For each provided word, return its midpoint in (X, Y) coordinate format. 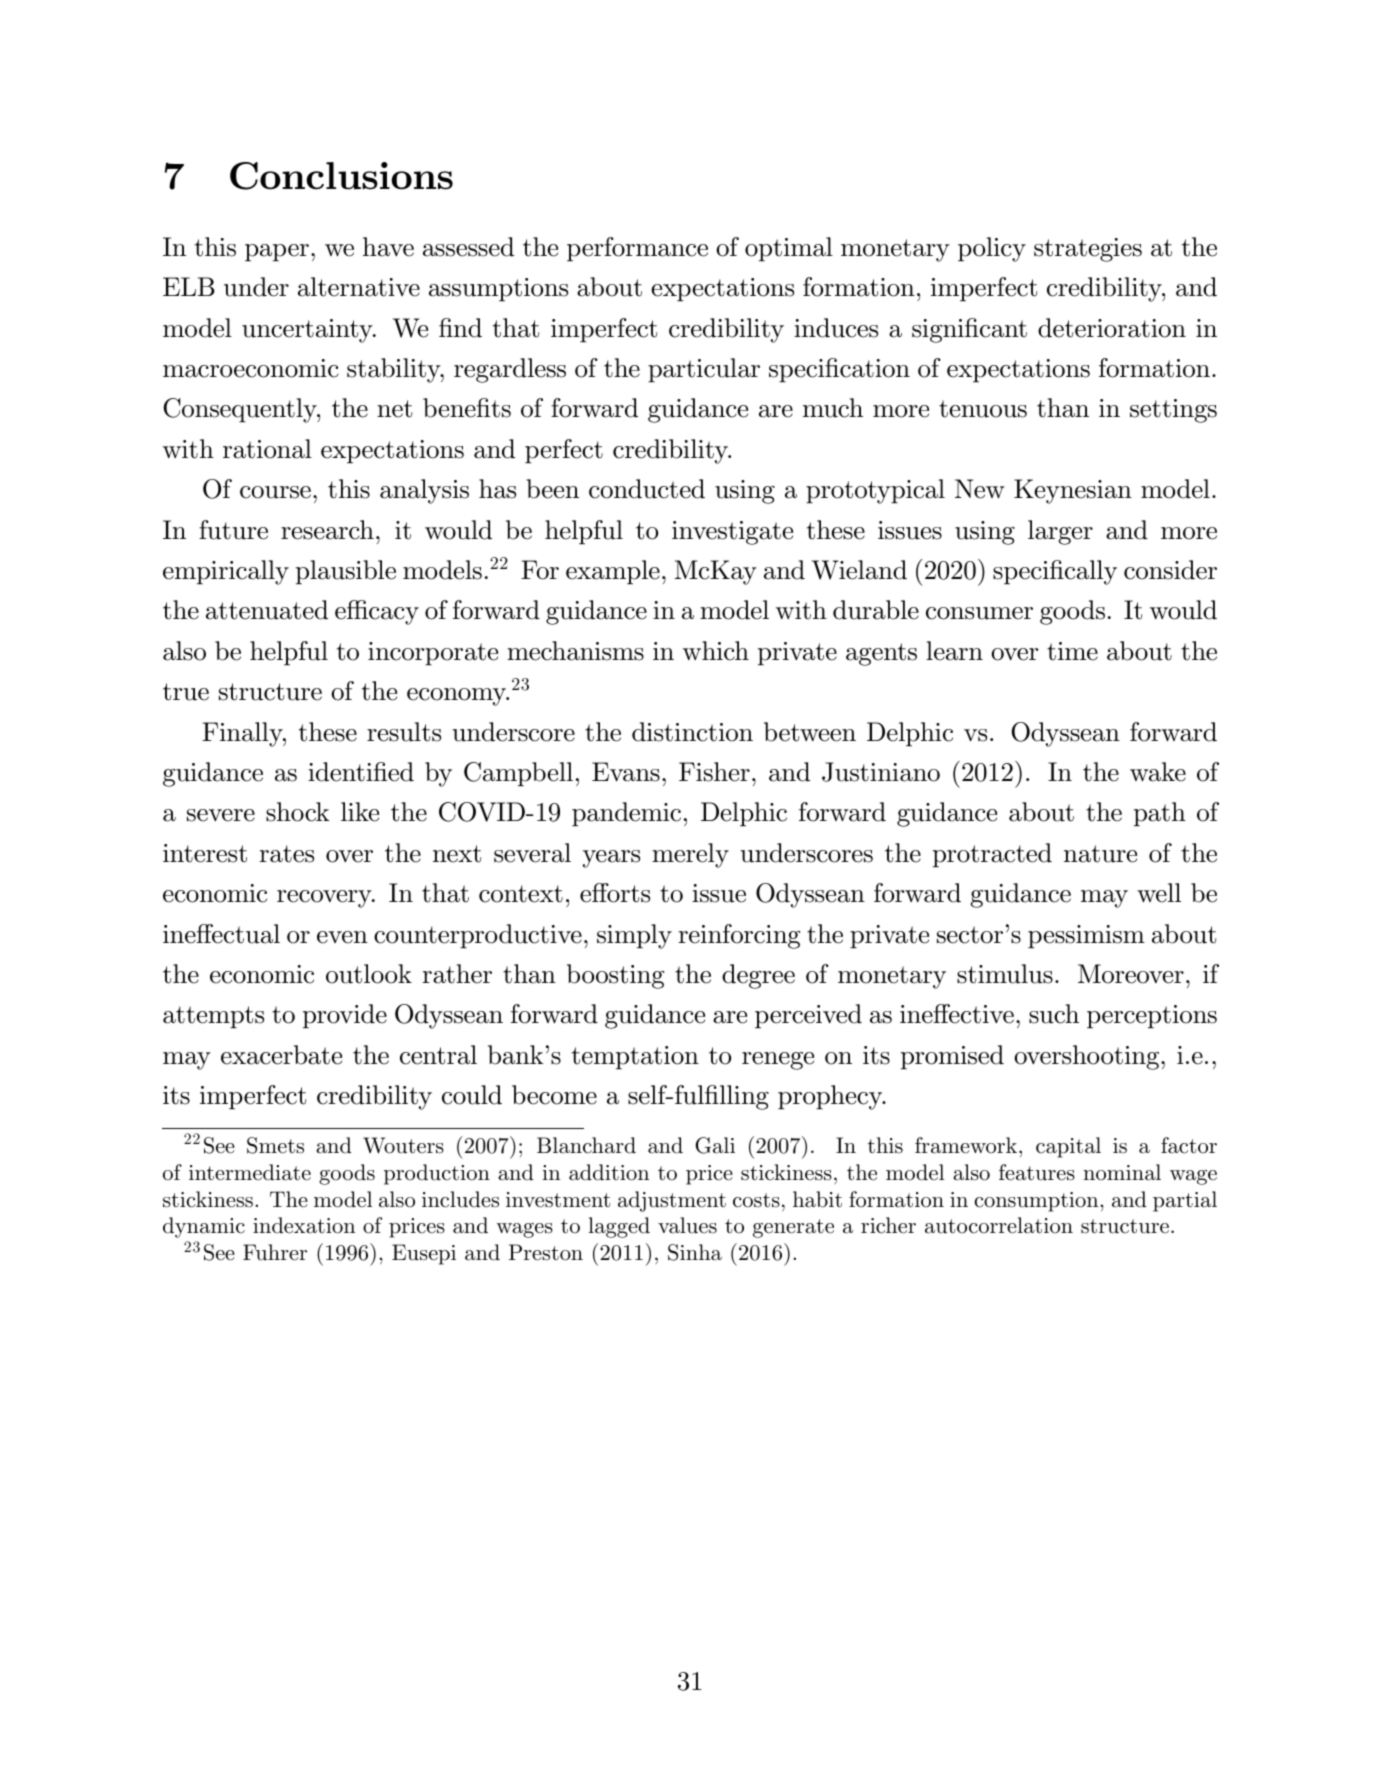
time (1072, 651)
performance (637, 249)
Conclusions (341, 176)
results (404, 732)
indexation (304, 1225)
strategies (1088, 250)
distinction (692, 732)
